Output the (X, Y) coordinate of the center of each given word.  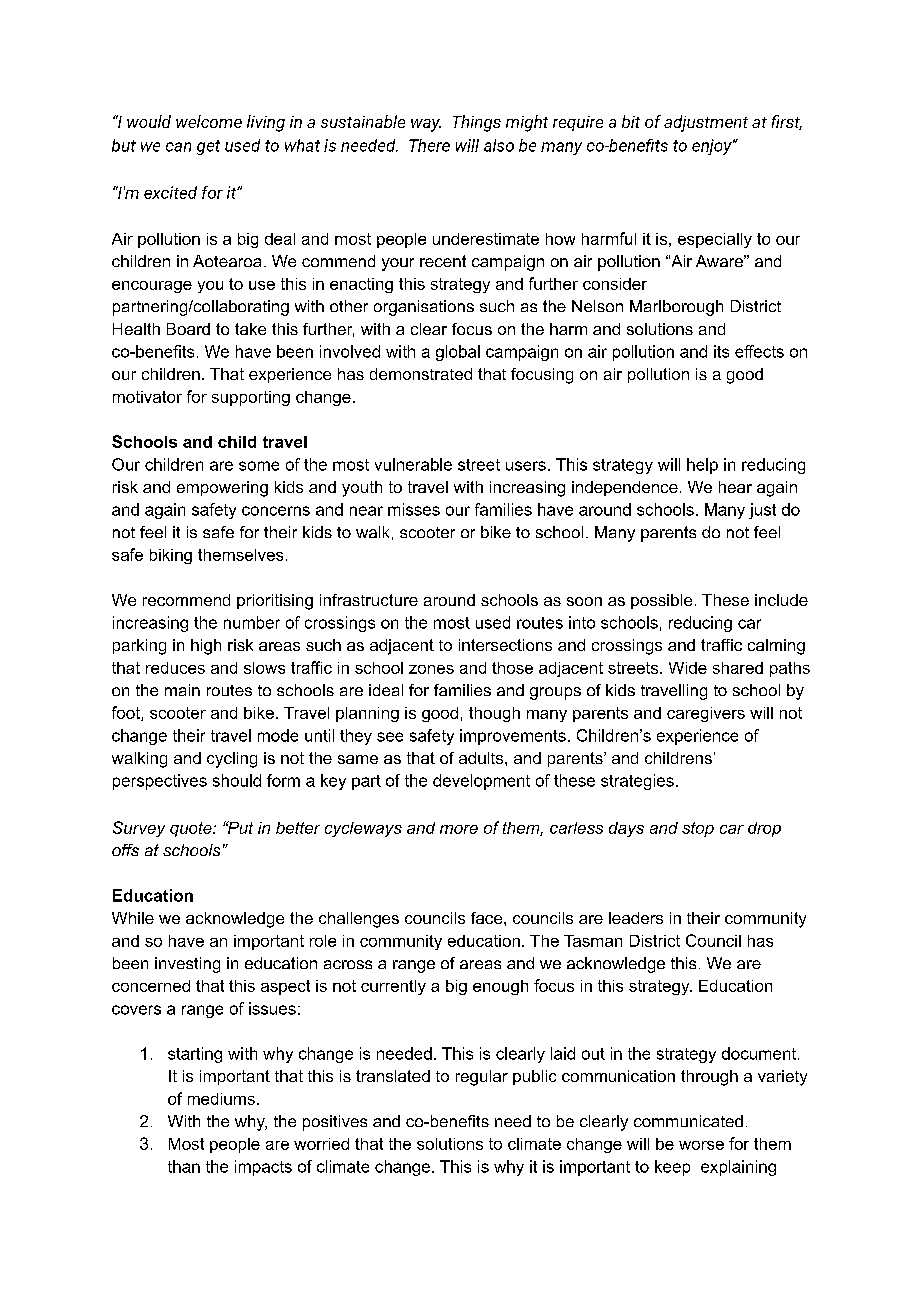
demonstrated (421, 374)
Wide (688, 668)
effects (759, 351)
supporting (251, 398)
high (206, 647)
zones (431, 669)
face (488, 918)
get (208, 147)
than (184, 1166)
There (429, 145)
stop (698, 829)
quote (192, 829)
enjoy (713, 147)
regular (482, 1078)
